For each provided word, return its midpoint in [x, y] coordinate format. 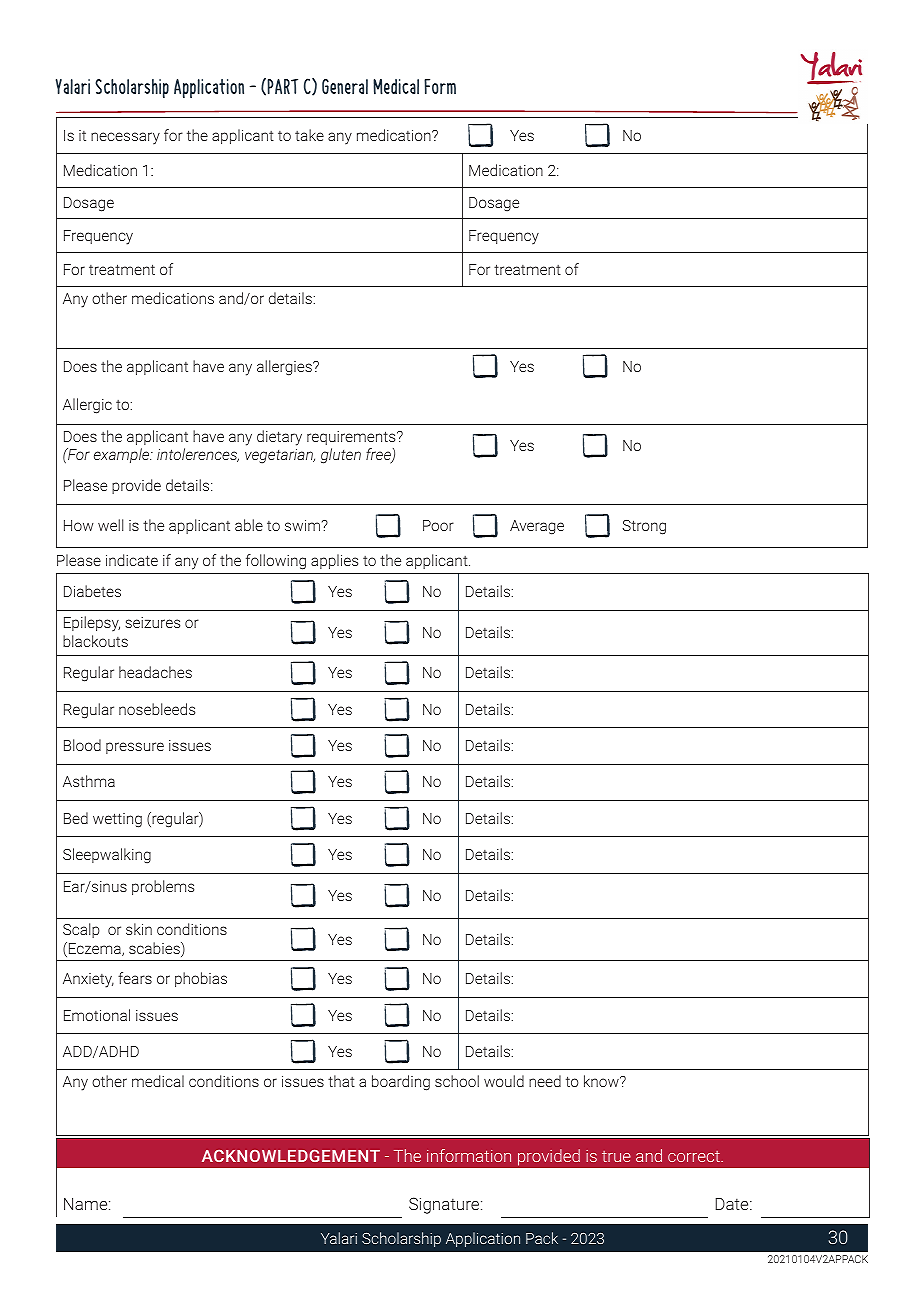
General [345, 86]
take [309, 135]
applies [334, 561]
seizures [152, 622]
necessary [125, 138]
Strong [644, 527]
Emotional [97, 1015]
